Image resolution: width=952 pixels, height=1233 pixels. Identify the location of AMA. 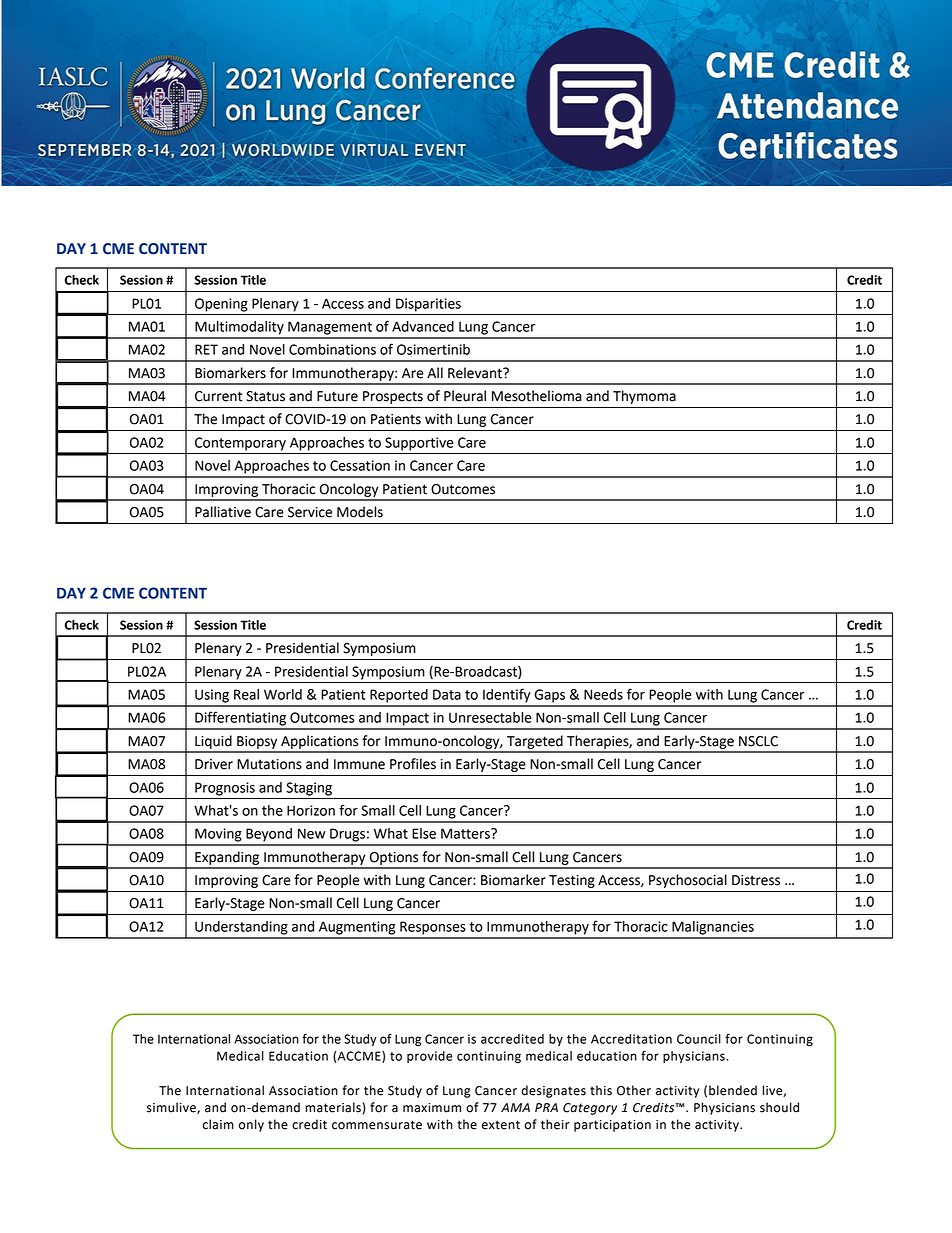
(515, 1107).
